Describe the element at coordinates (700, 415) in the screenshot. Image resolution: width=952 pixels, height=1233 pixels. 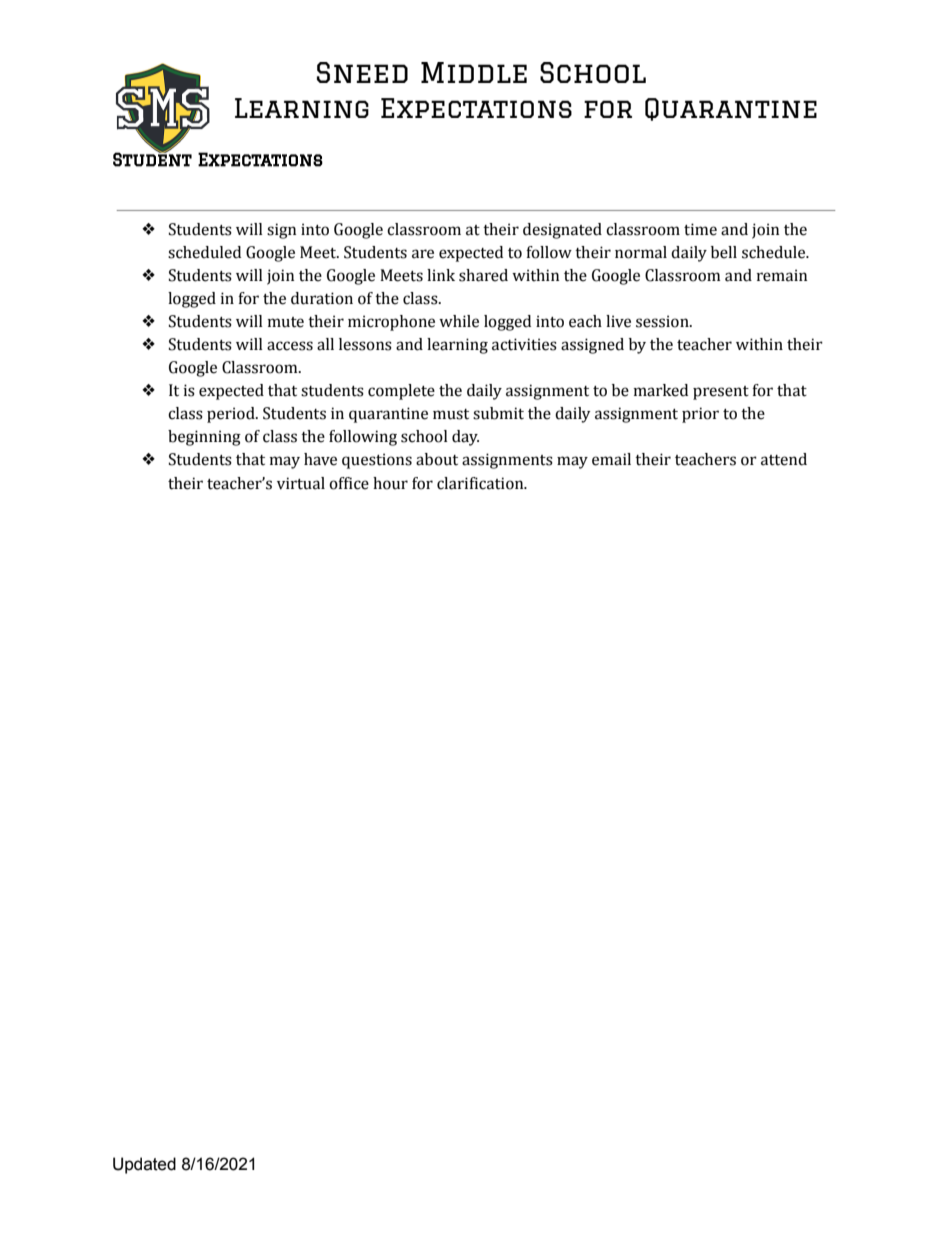
I see `prior` at that location.
